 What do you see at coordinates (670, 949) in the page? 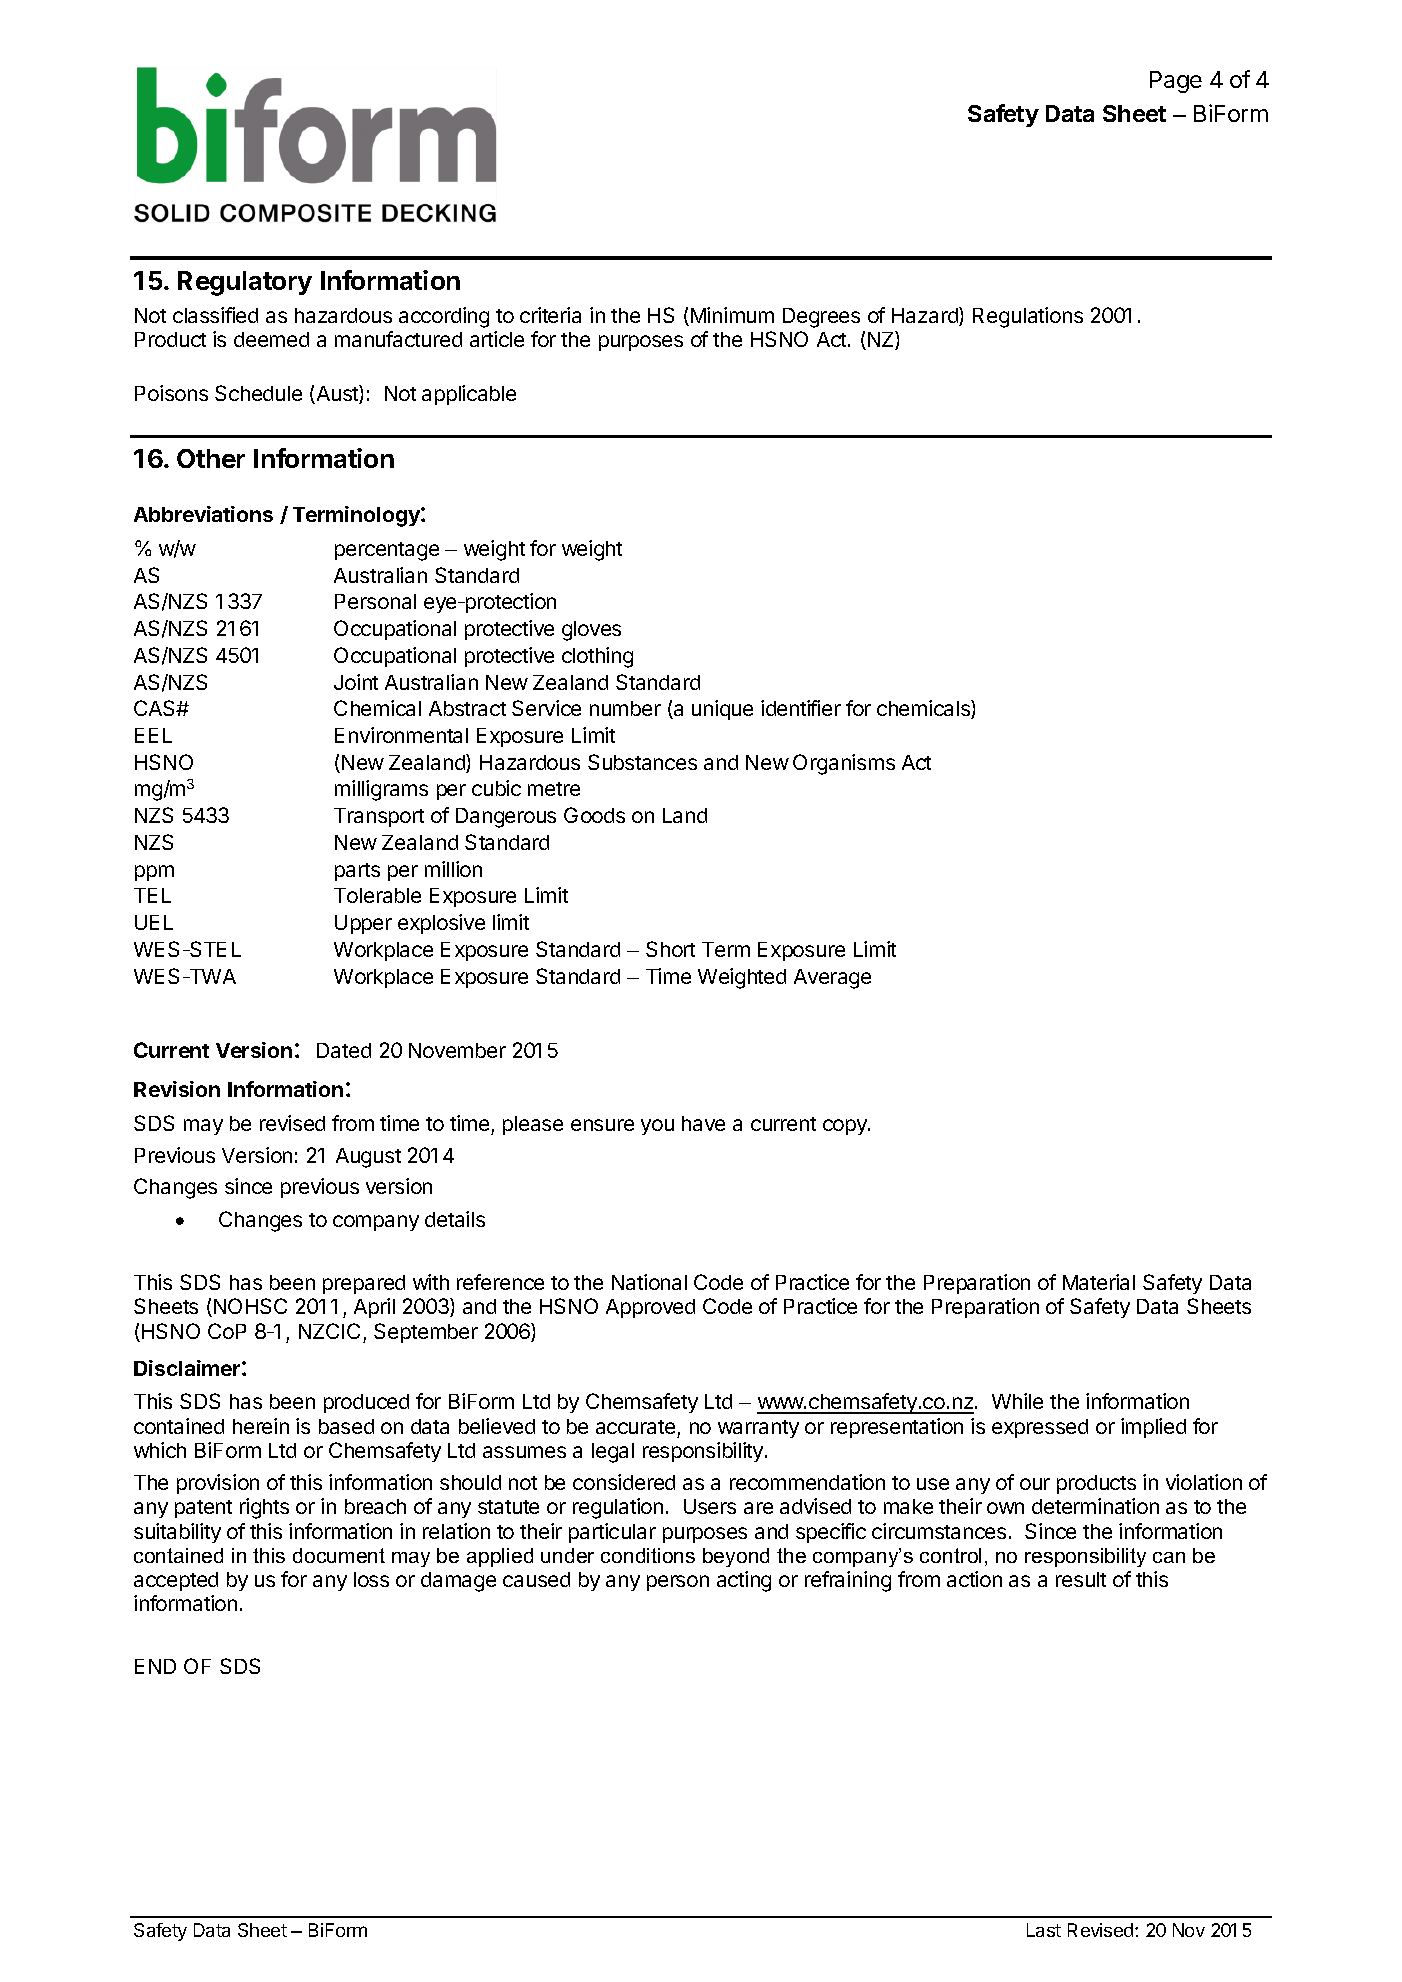
I see `Short` at bounding box center [670, 949].
